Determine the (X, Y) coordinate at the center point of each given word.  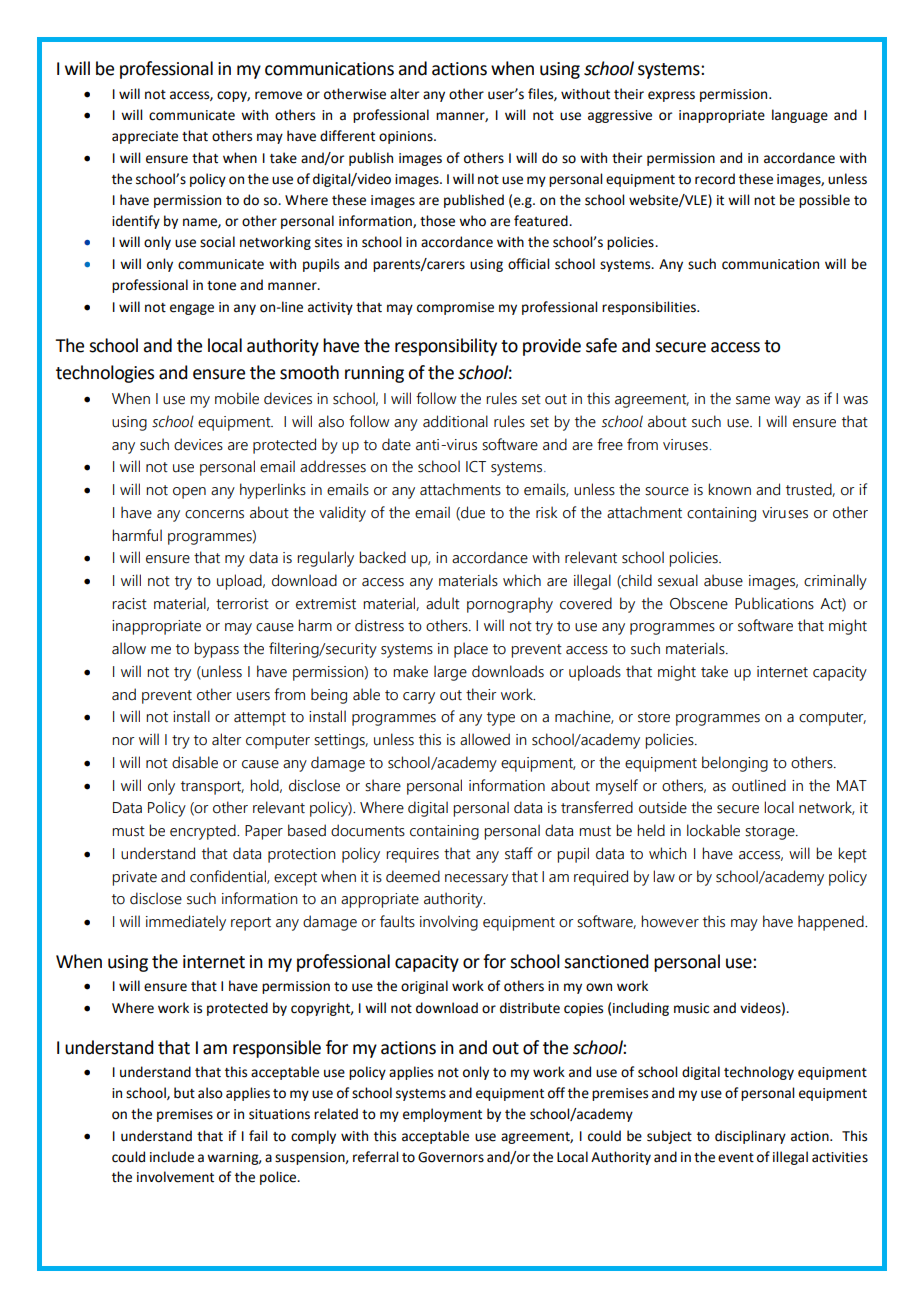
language (800, 116)
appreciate (145, 137)
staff (519, 853)
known (729, 489)
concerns (214, 514)
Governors (451, 1157)
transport (212, 788)
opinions (407, 137)
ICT (476, 467)
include (172, 1157)
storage (771, 833)
